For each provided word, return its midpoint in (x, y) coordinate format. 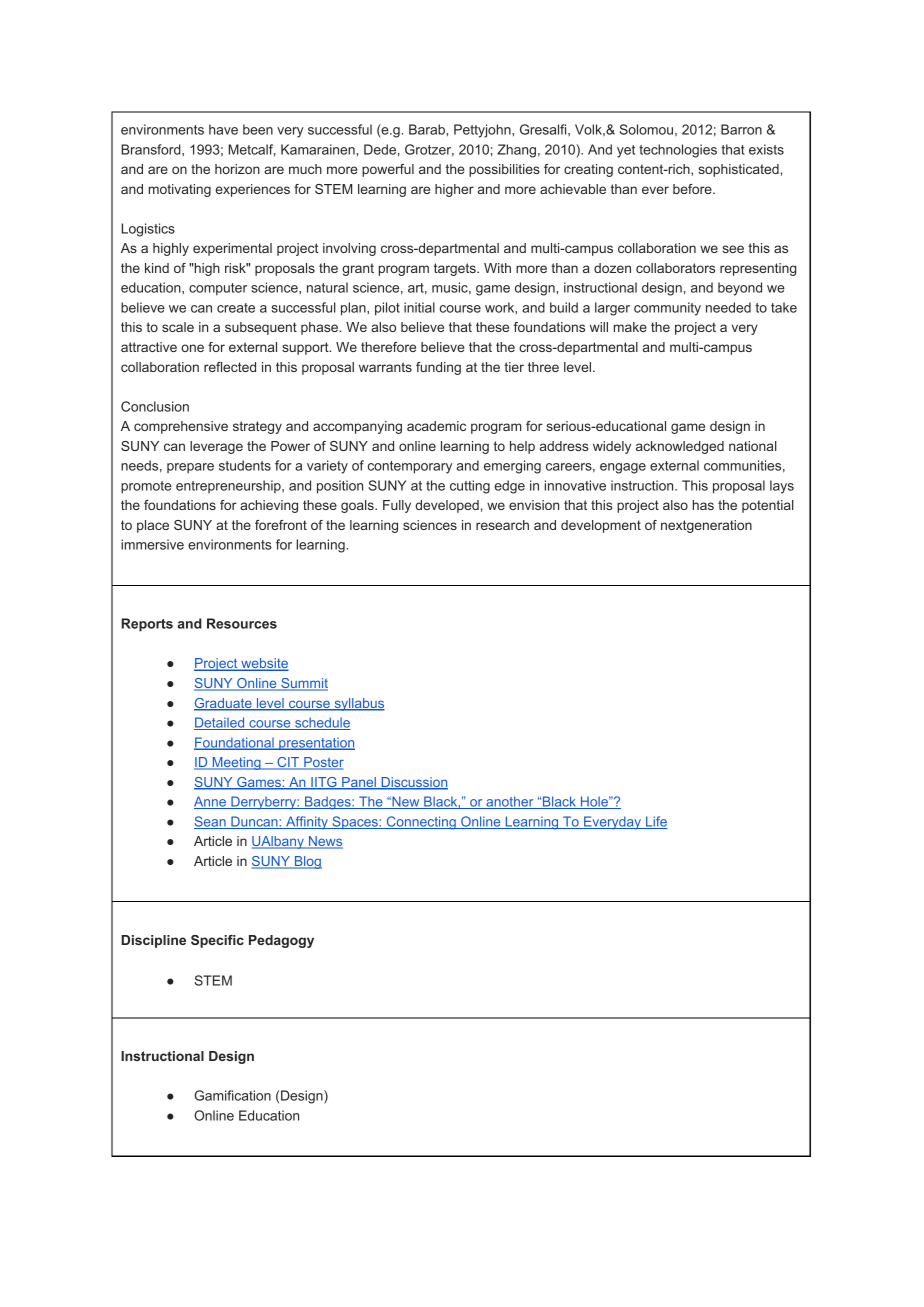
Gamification (232, 1095)
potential (768, 506)
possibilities (504, 170)
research (502, 525)
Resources (242, 623)
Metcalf (252, 150)
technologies (678, 151)
